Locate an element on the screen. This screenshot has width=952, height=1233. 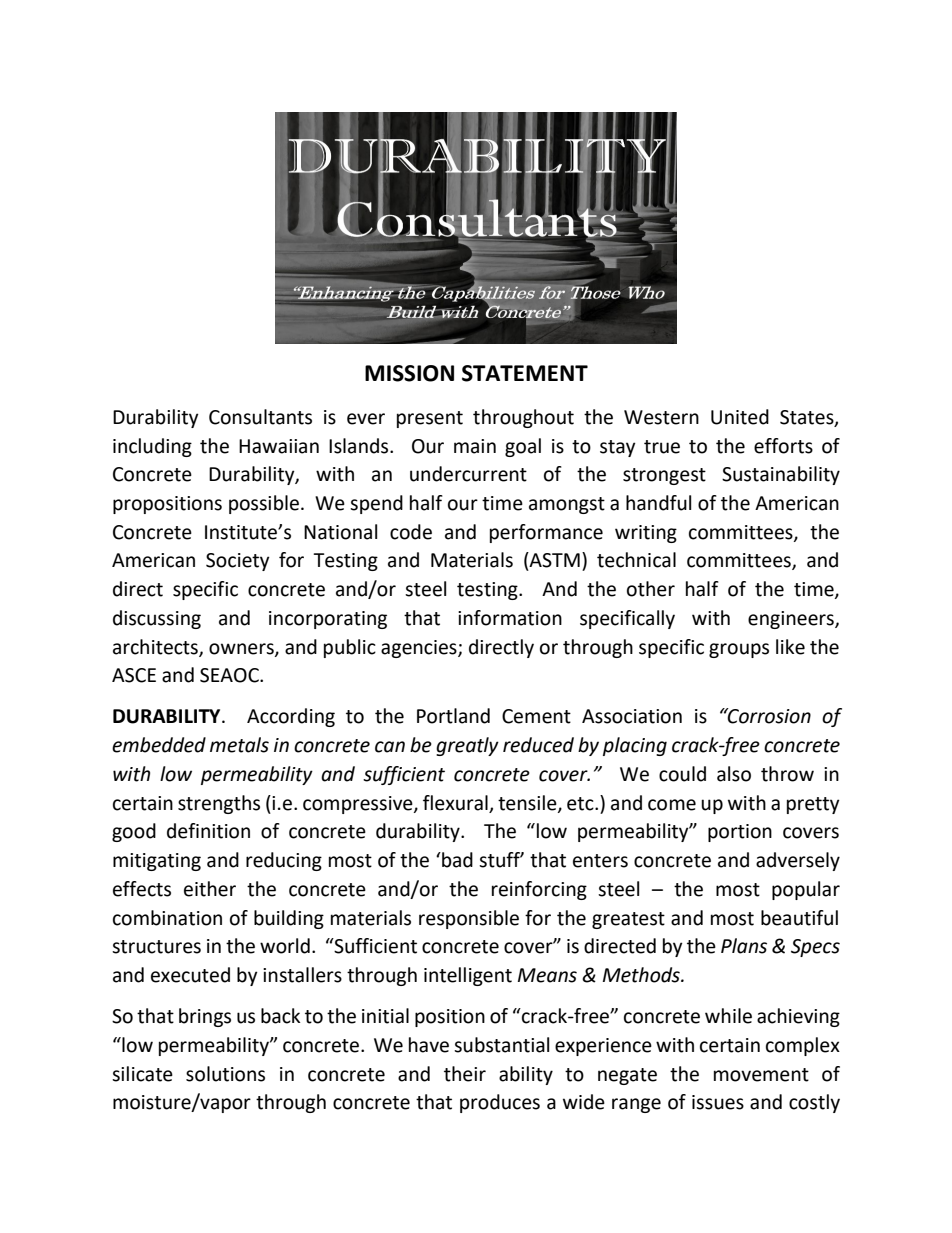
groups is located at coordinates (739, 650).
